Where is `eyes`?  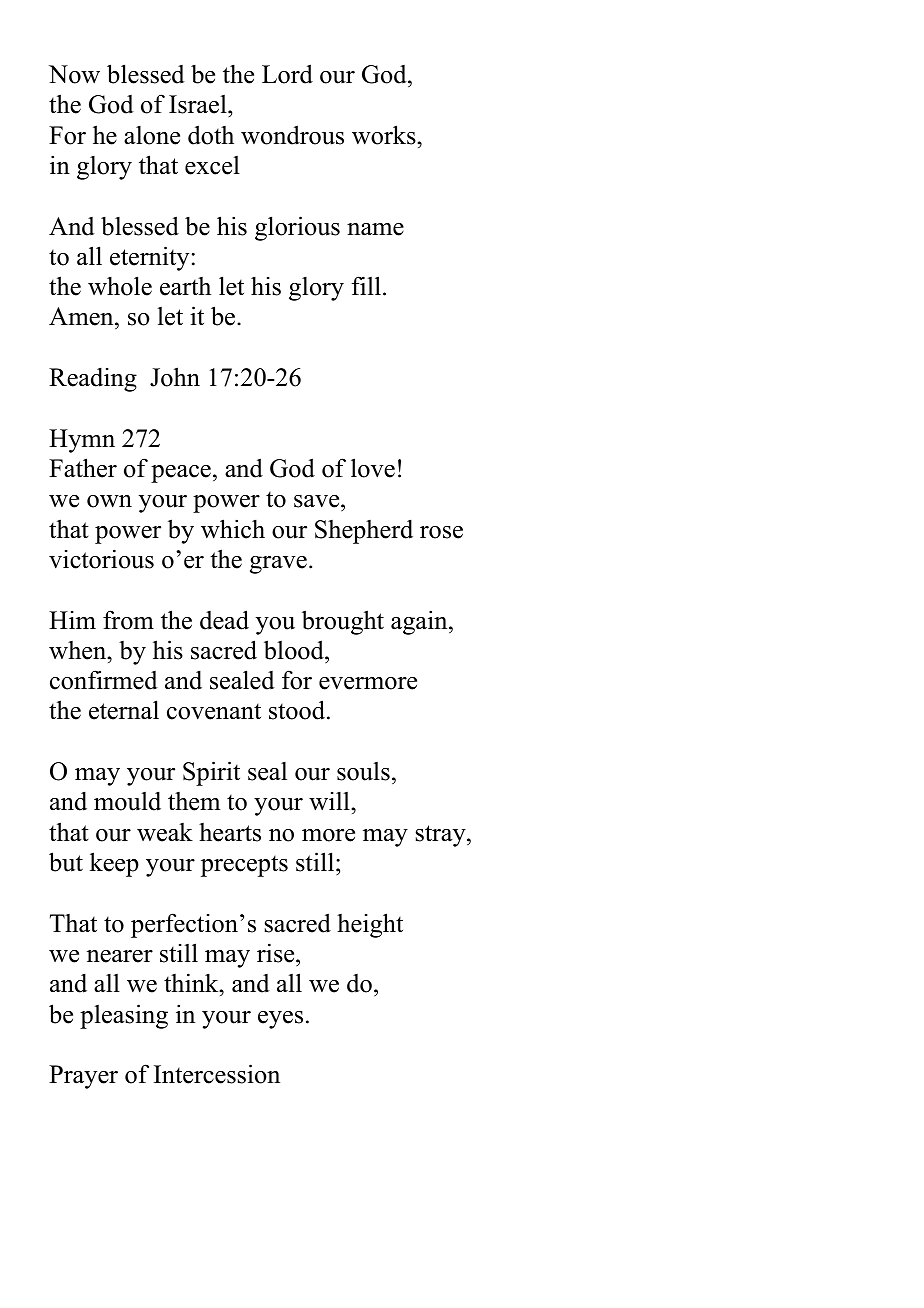 eyes is located at coordinates (280, 1020).
